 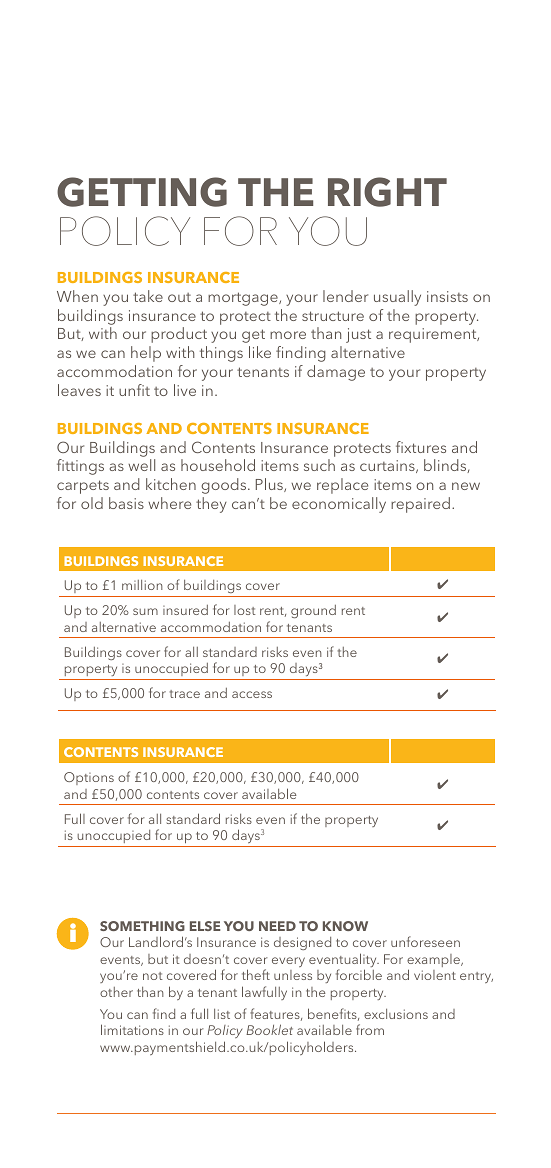 I want to click on RIGHT, so click(x=387, y=192).
